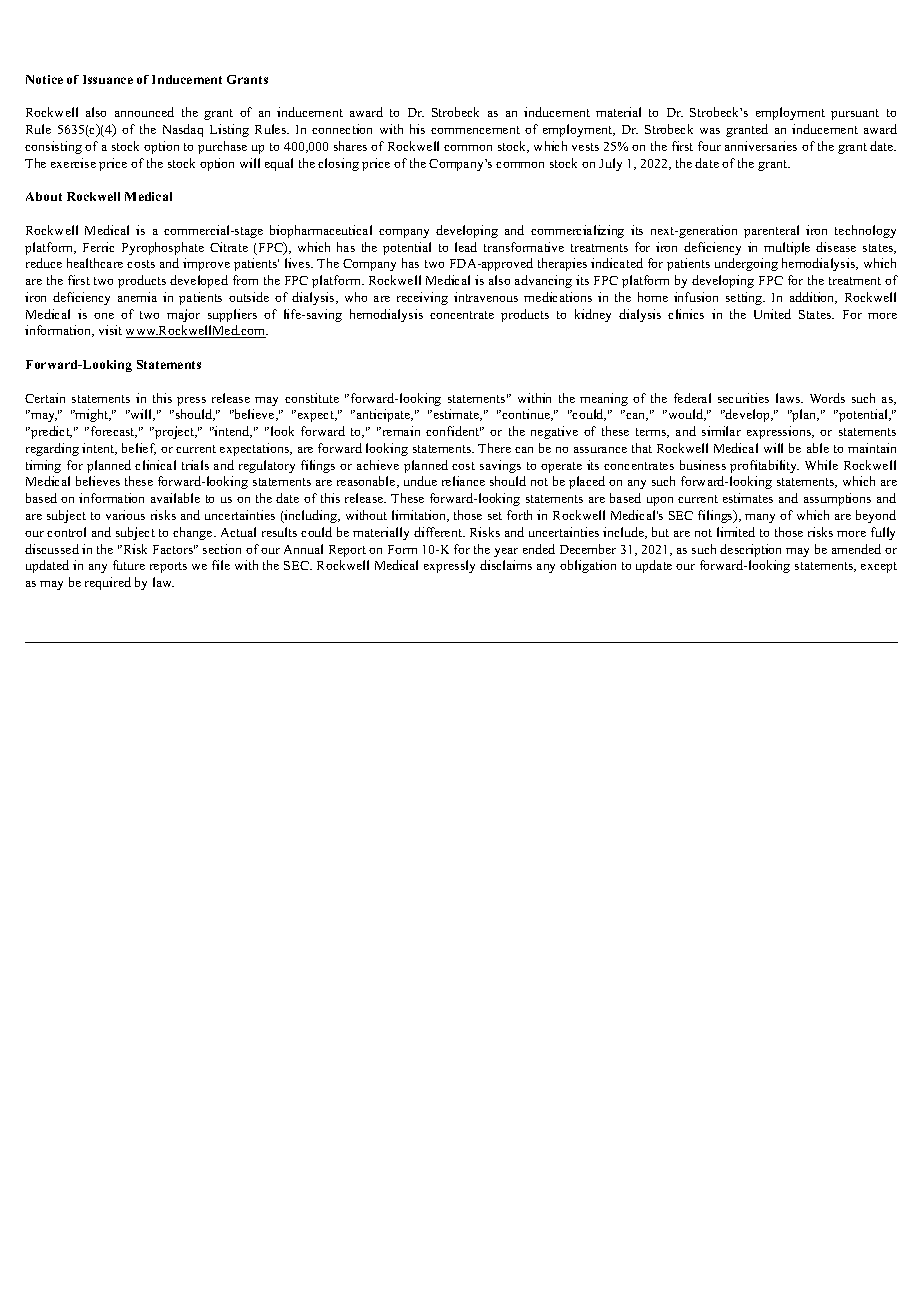 This document has height=1308, width=924. I want to click on announced, so click(144, 112).
